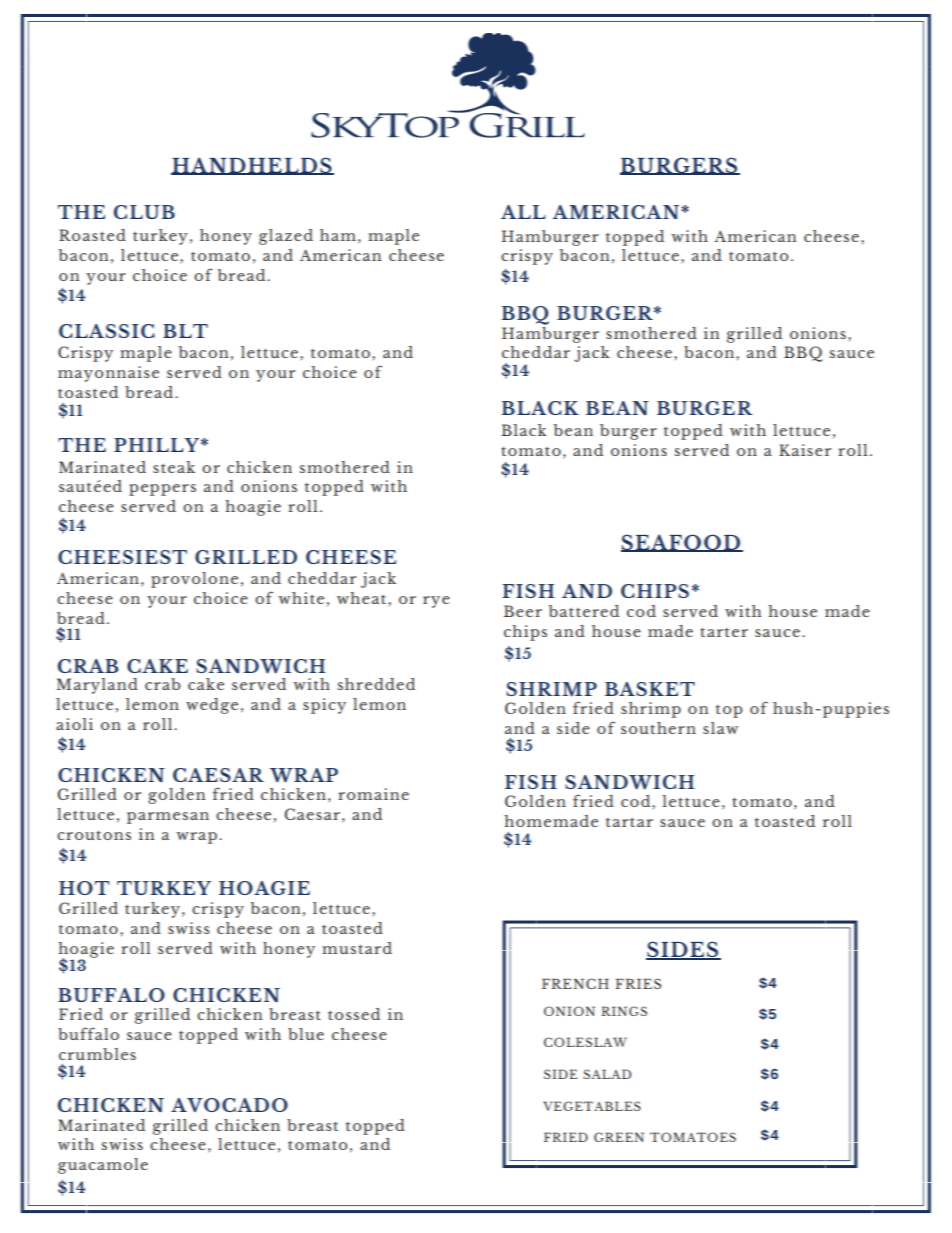  Describe the element at coordinates (592, 1106) in the document. I see `VEGETABLES` at that location.
